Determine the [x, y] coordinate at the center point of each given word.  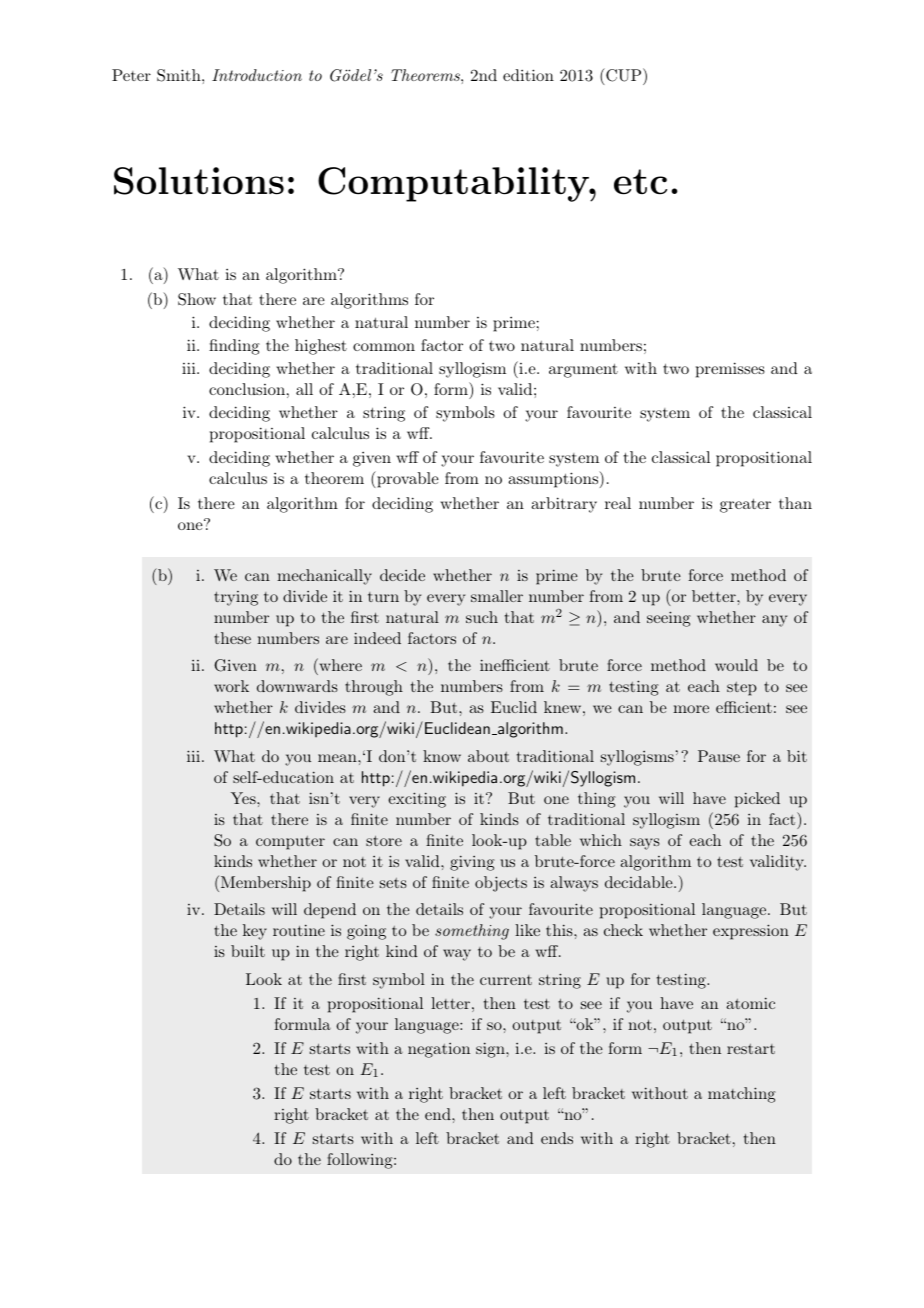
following [361, 1161]
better [715, 596]
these [232, 638]
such [482, 617]
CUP [622, 76]
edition [528, 75]
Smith [180, 75]
